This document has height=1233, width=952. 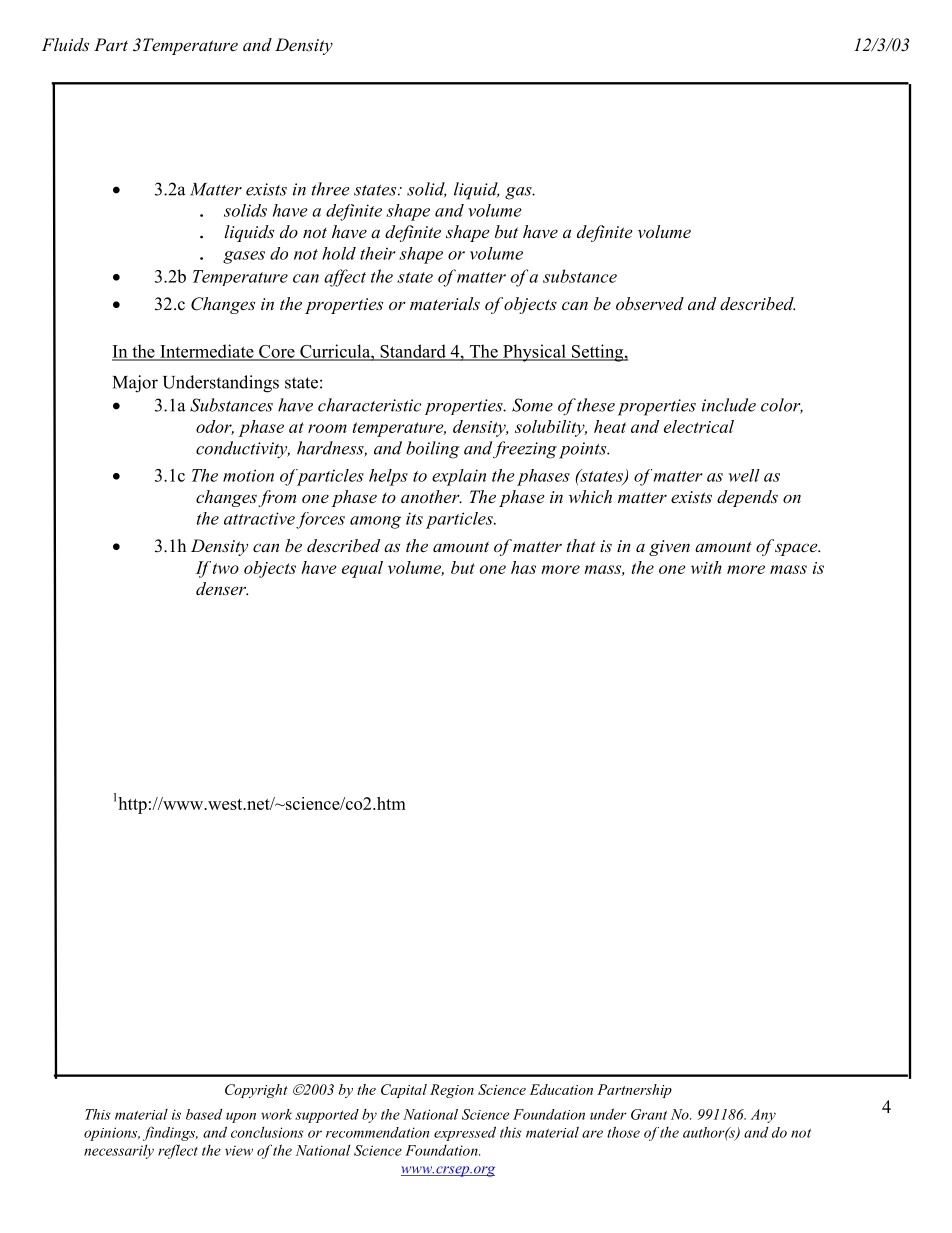 I want to click on Education, so click(x=561, y=1089).
